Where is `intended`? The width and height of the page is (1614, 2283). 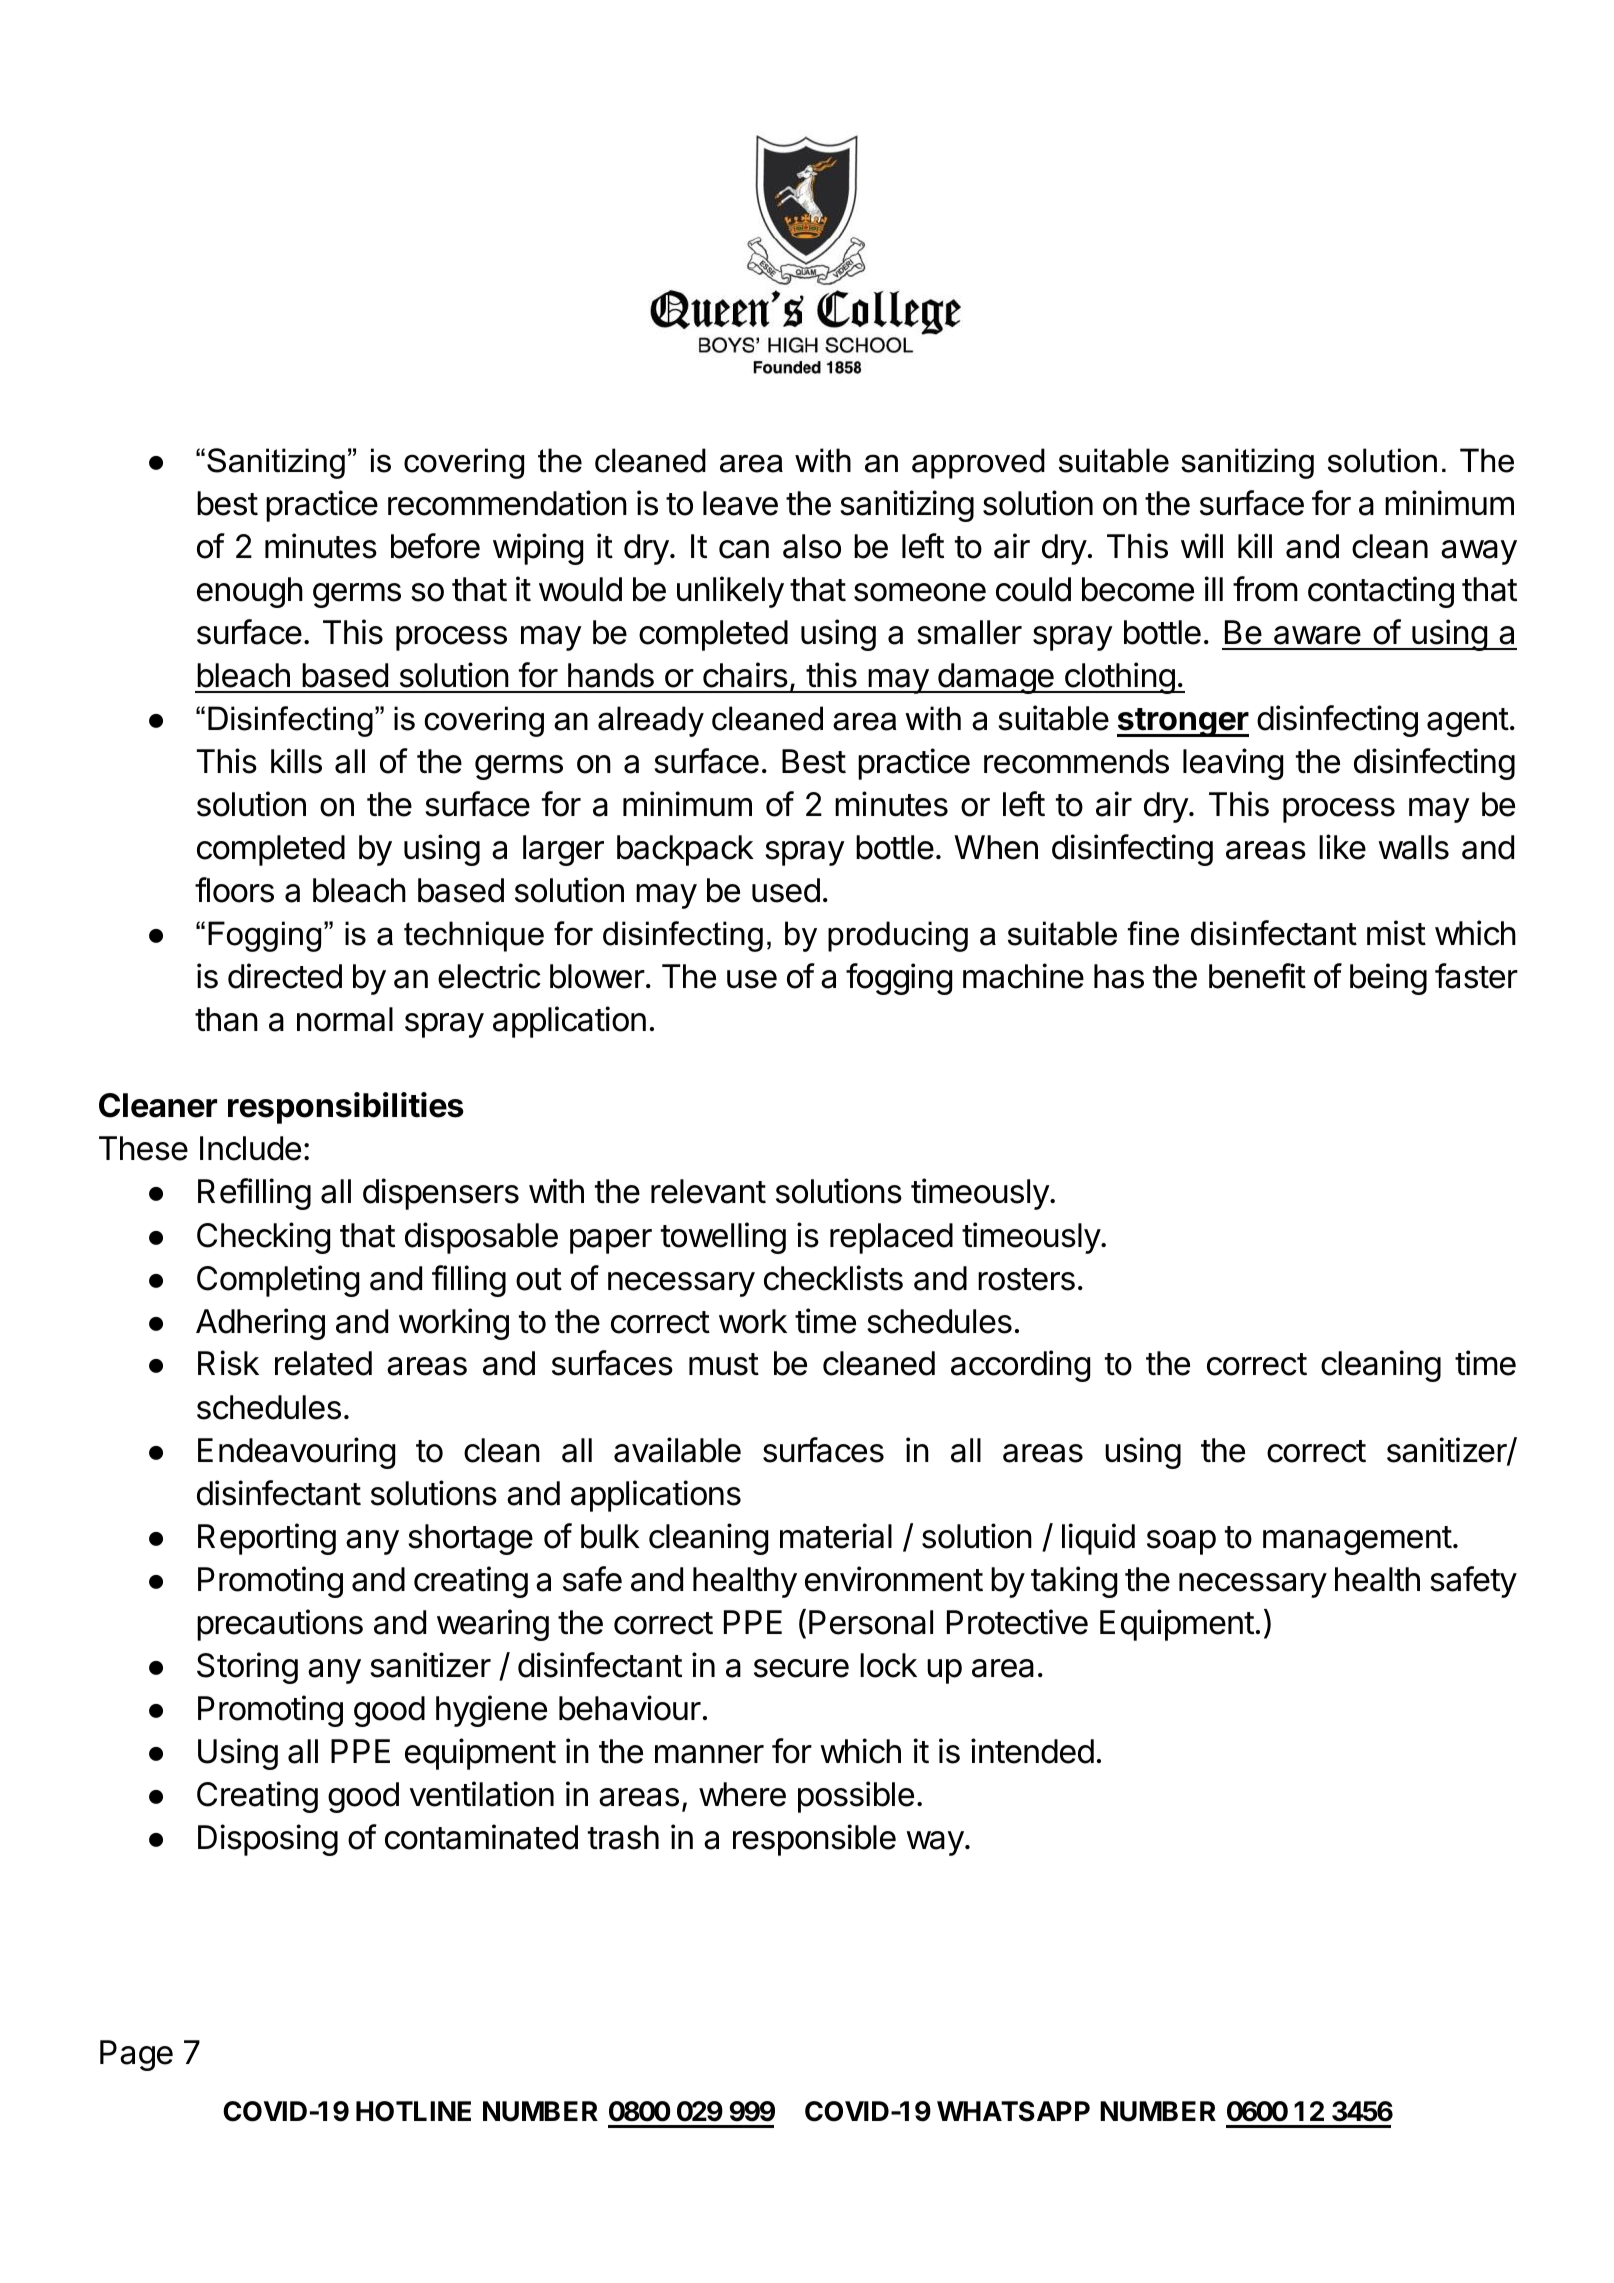
intended is located at coordinates (1032, 1751).
